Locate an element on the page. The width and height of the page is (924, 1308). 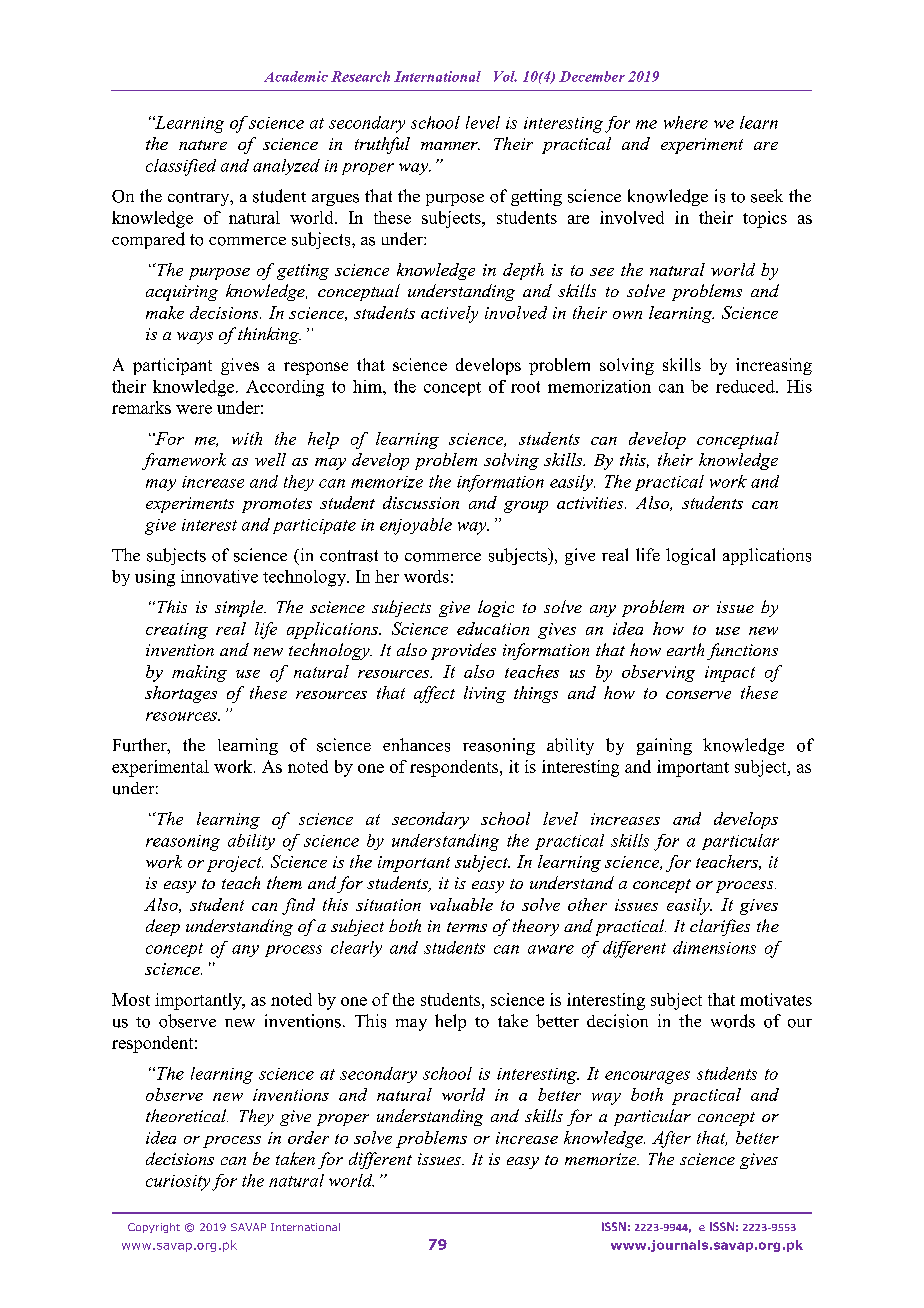
were is located at coordinates (194, 409).
